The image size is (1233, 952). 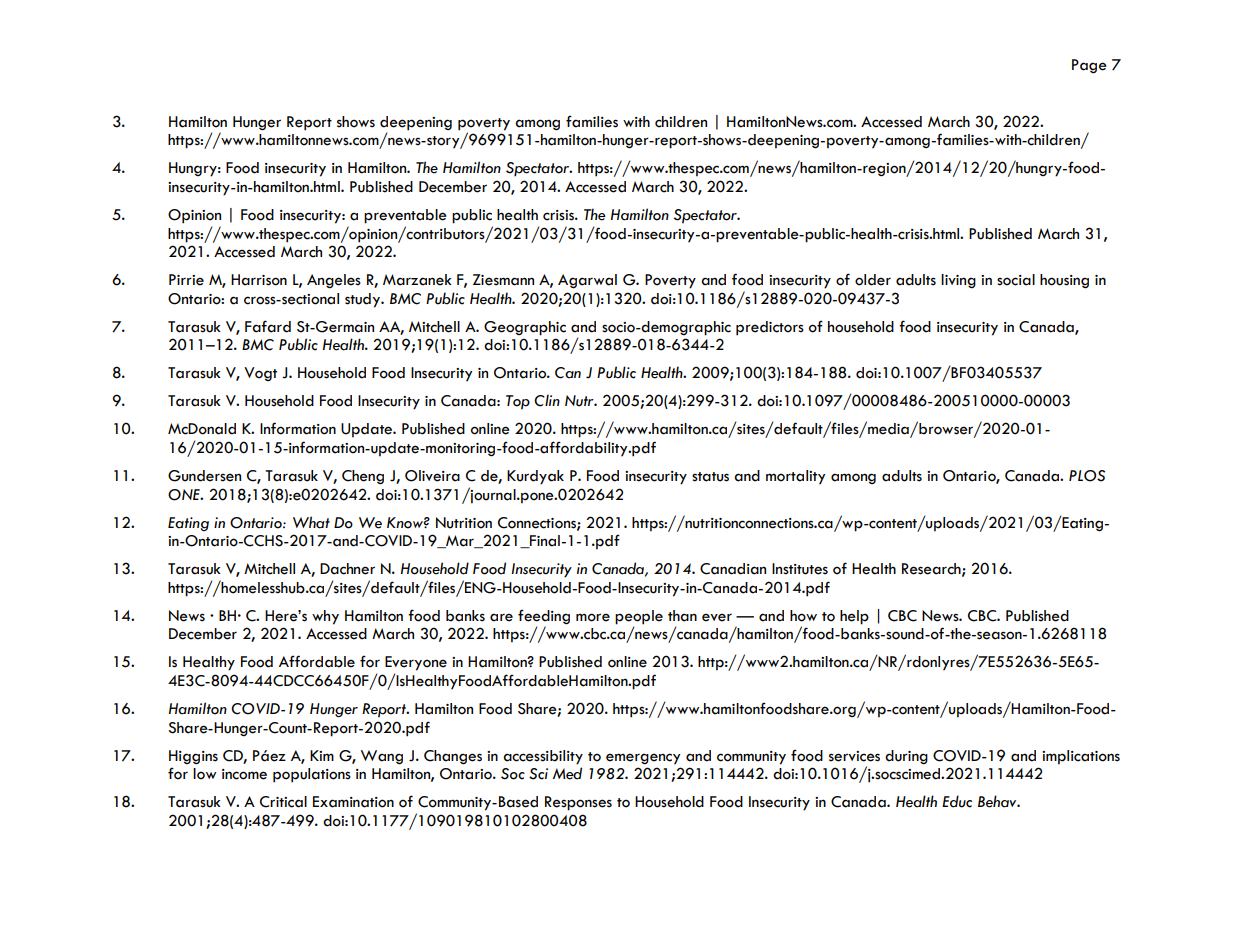 What do you see at coordinates (311, 522) in the image?
I see `What` at bounding box center [311, 522].
